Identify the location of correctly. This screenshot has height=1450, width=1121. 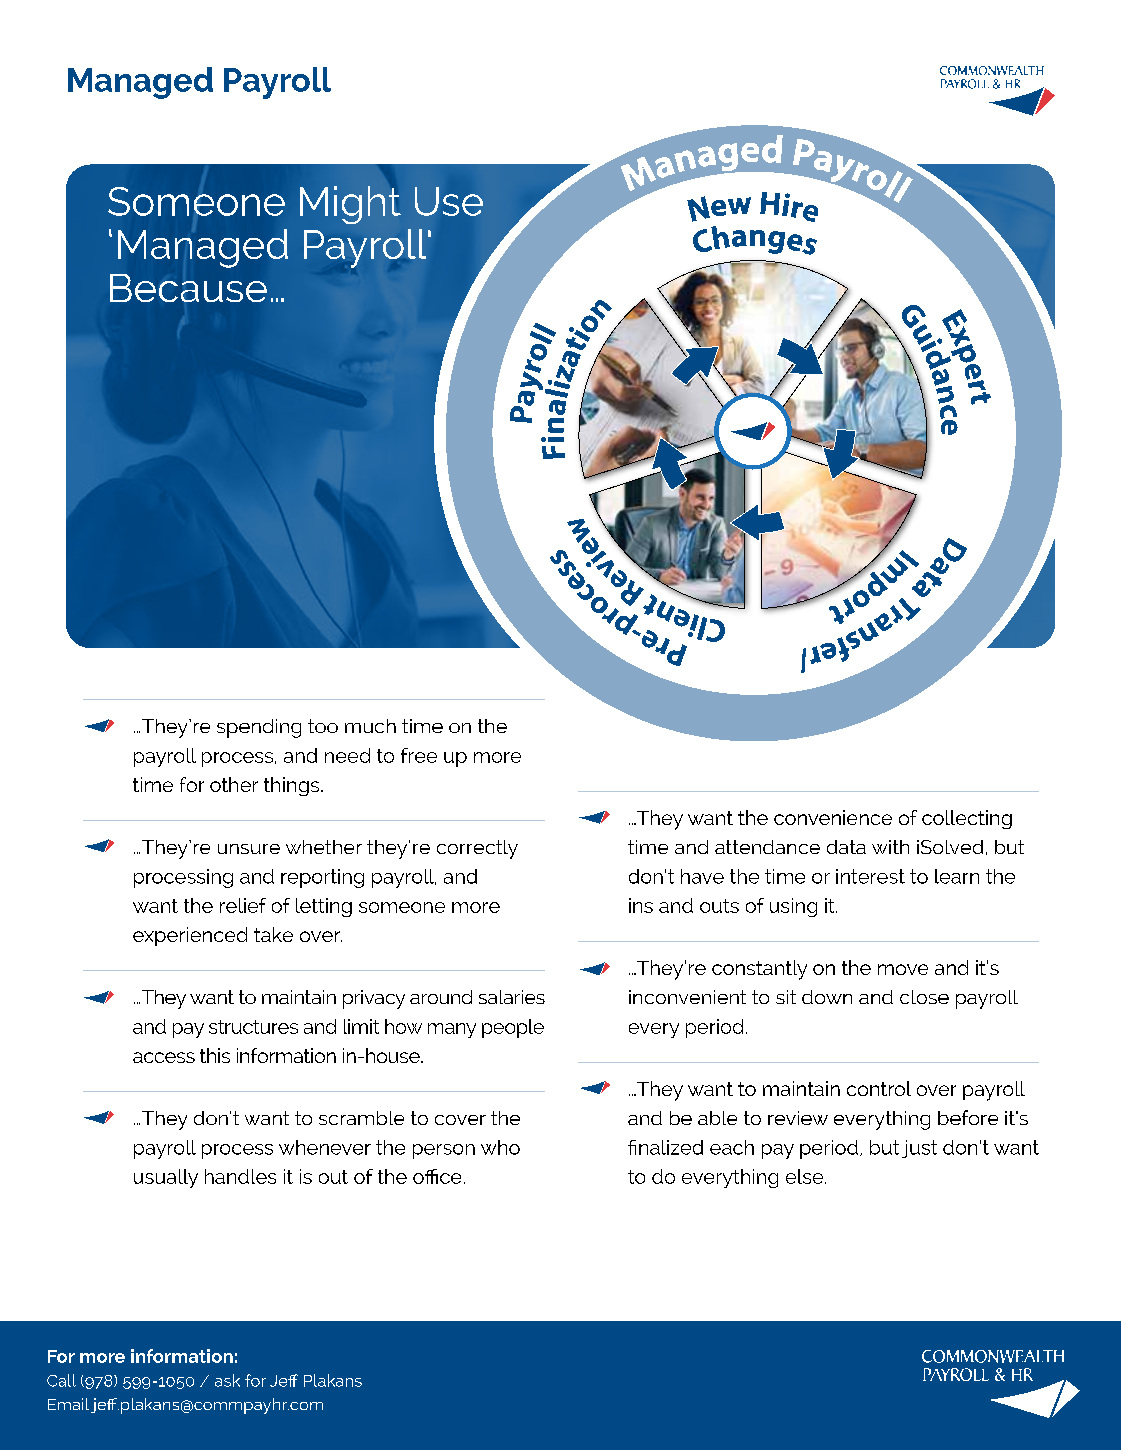
(477, 849).
